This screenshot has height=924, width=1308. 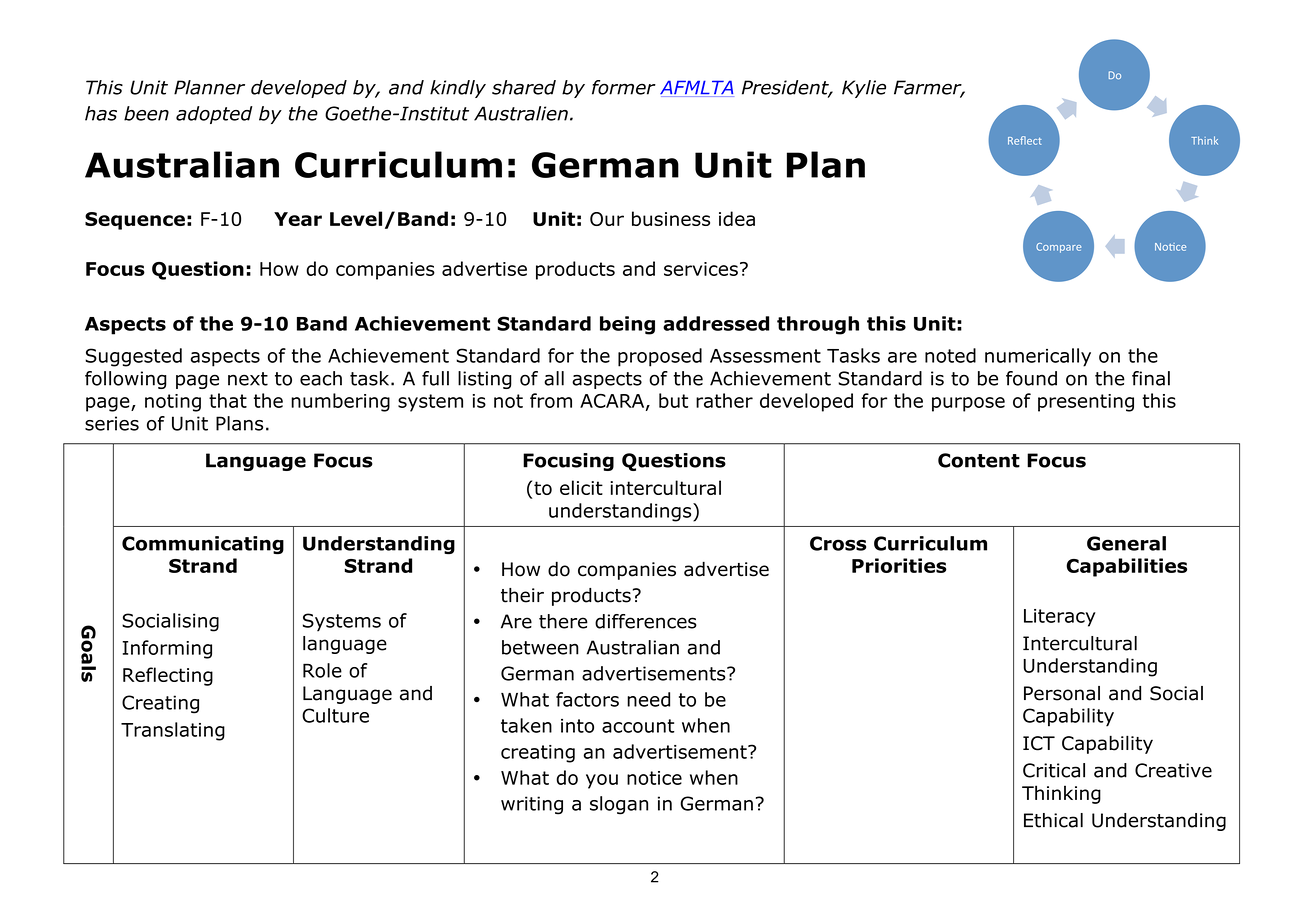 What do you see at coordinates (214, 115) in the screenshot?
I see `adopted` at bounding box center [214, 115].
